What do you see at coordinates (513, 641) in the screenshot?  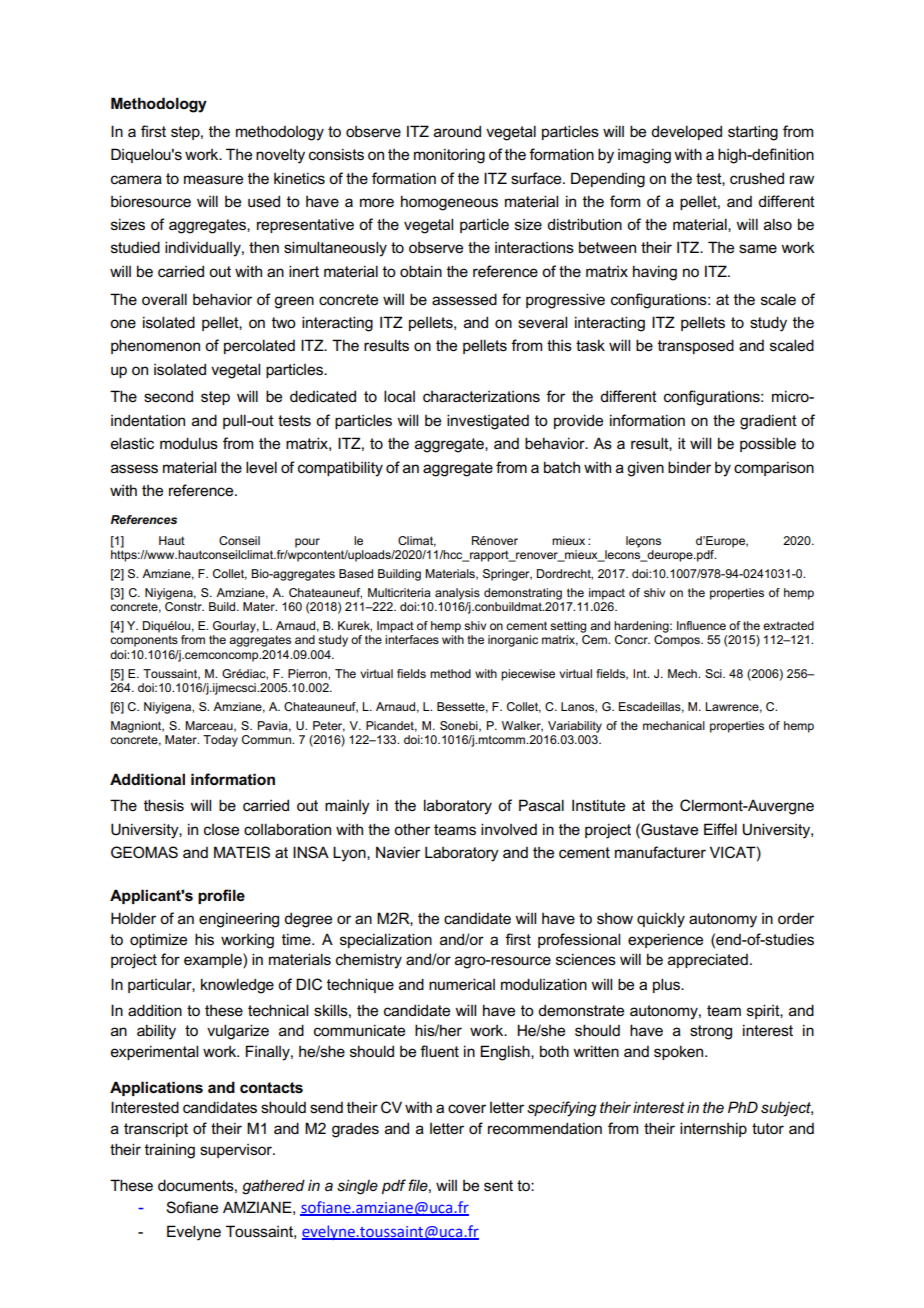 I see `inorganic` at bounding box center [513, 641].
